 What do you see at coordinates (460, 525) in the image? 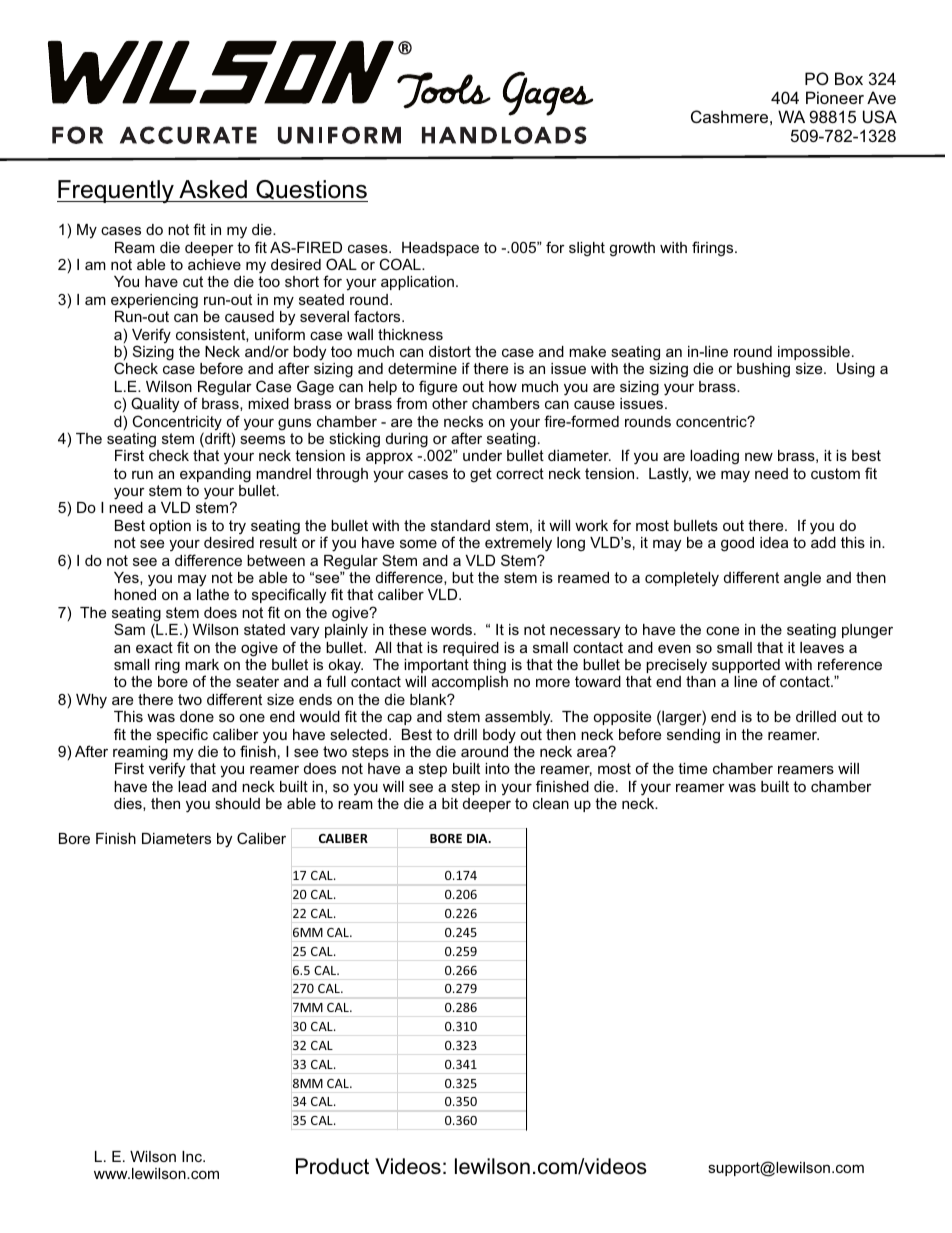
I see `standard` at bounding box center [460, 525].
